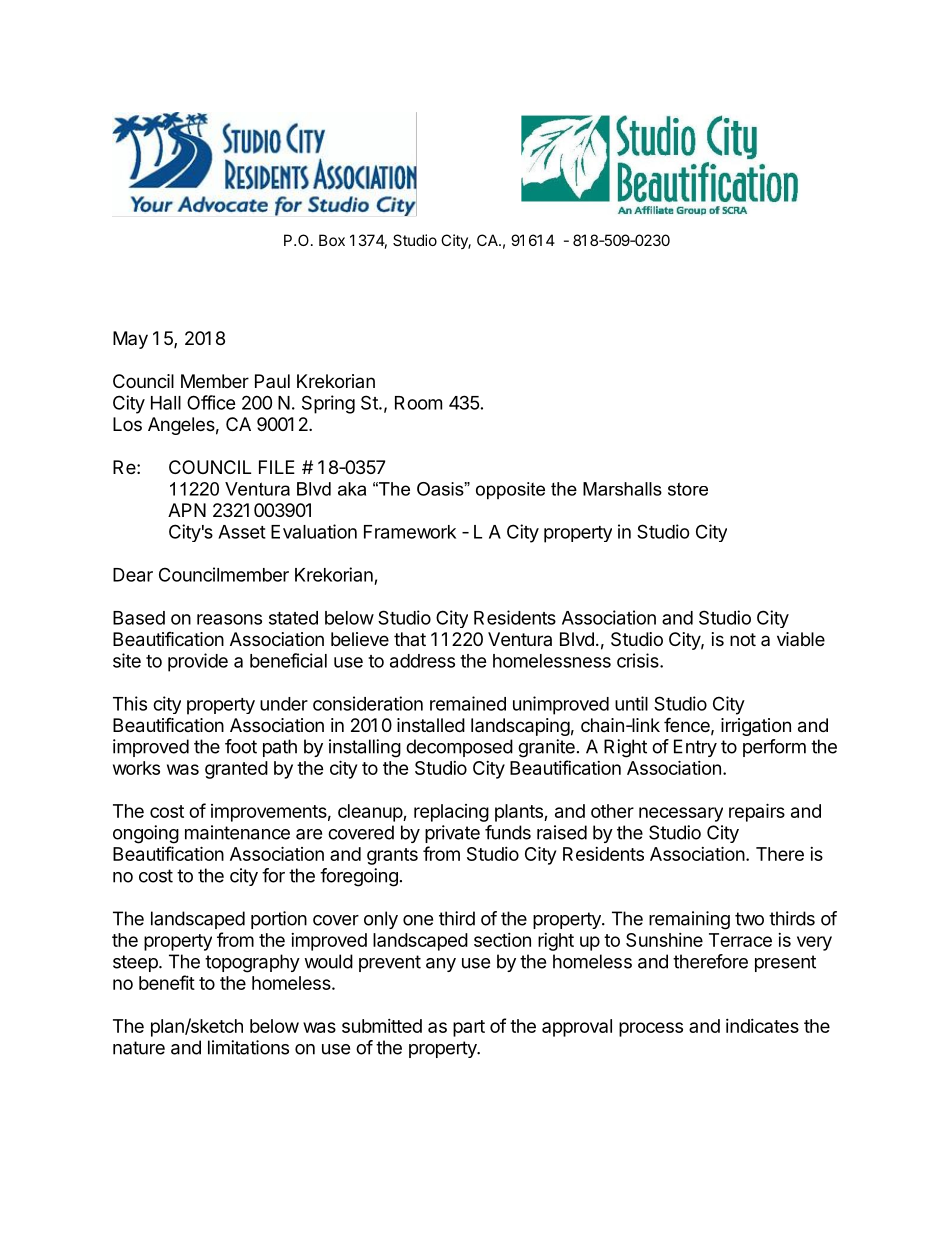  What do you see at coordinates (352, 489) in the screenshot?
I see `aka` at bounding box center [352, 489].
